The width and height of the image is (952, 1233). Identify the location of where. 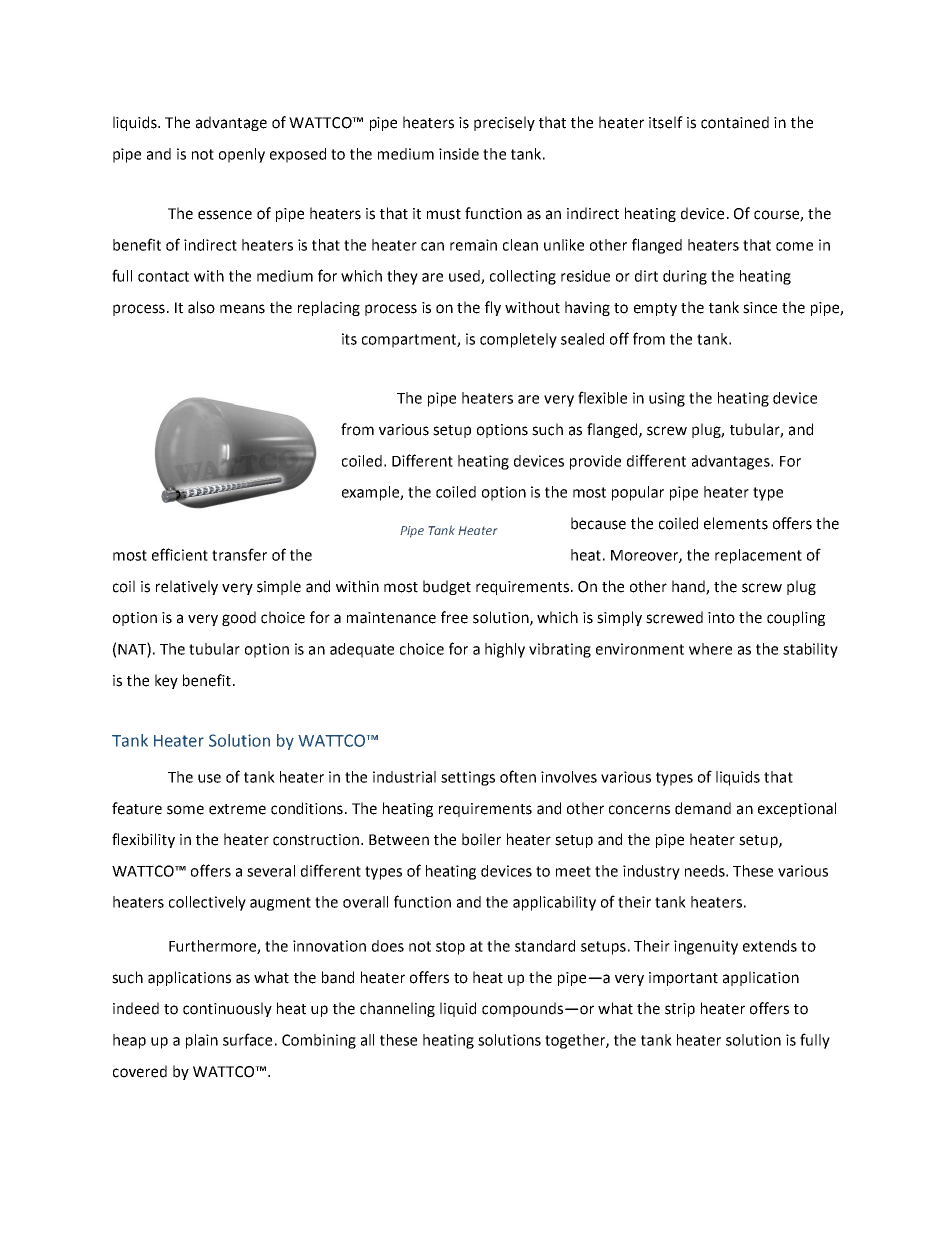
(710, 649).
